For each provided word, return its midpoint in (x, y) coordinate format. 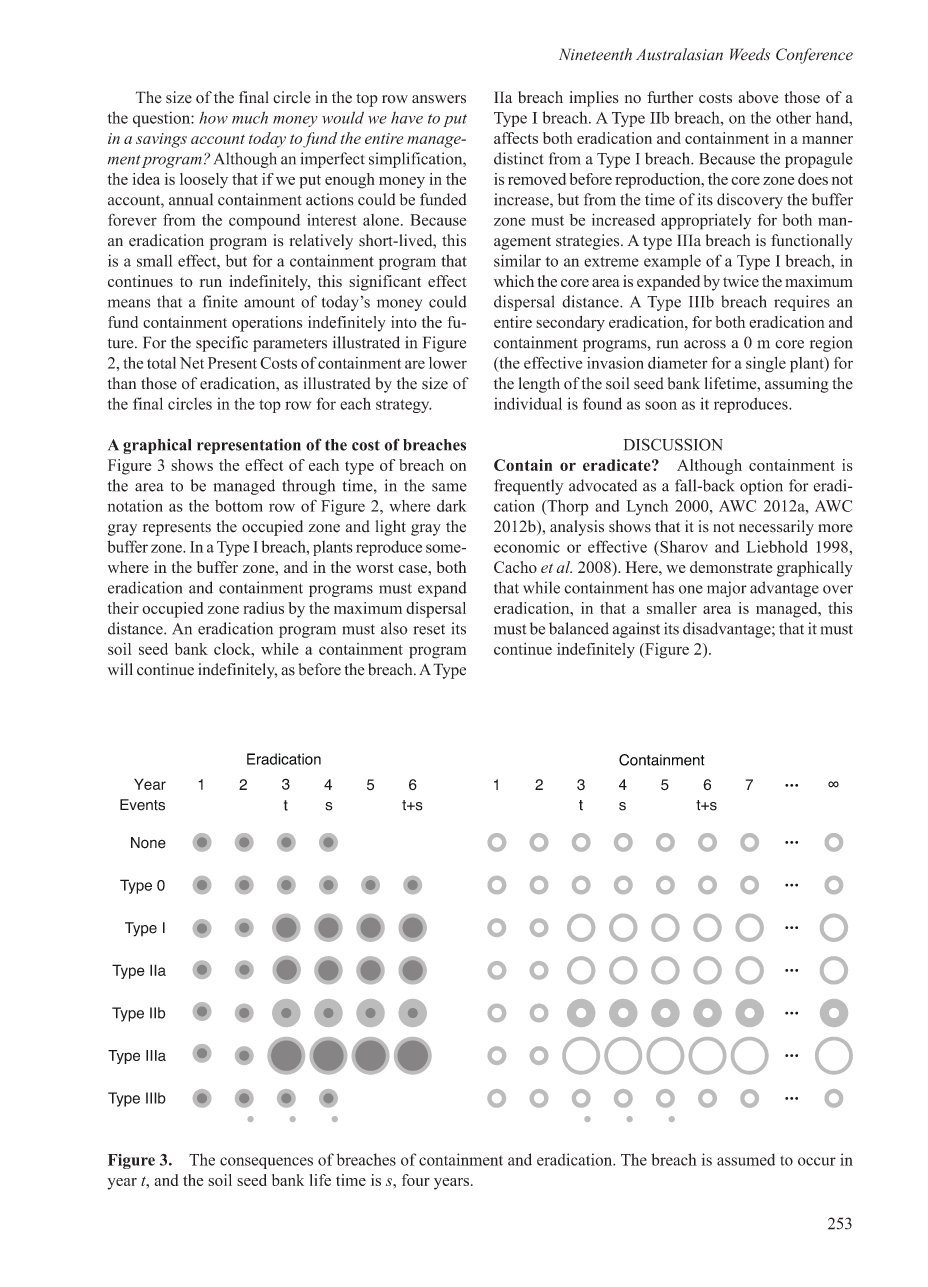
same (449, 487)
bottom (239, 506)
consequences (266, 1163)
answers (439, 99)
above (759, 97)
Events (142, 805)
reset (429, 629)
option (761, 487)
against (636, 630)
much (250, 117)
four (416, 1180)
